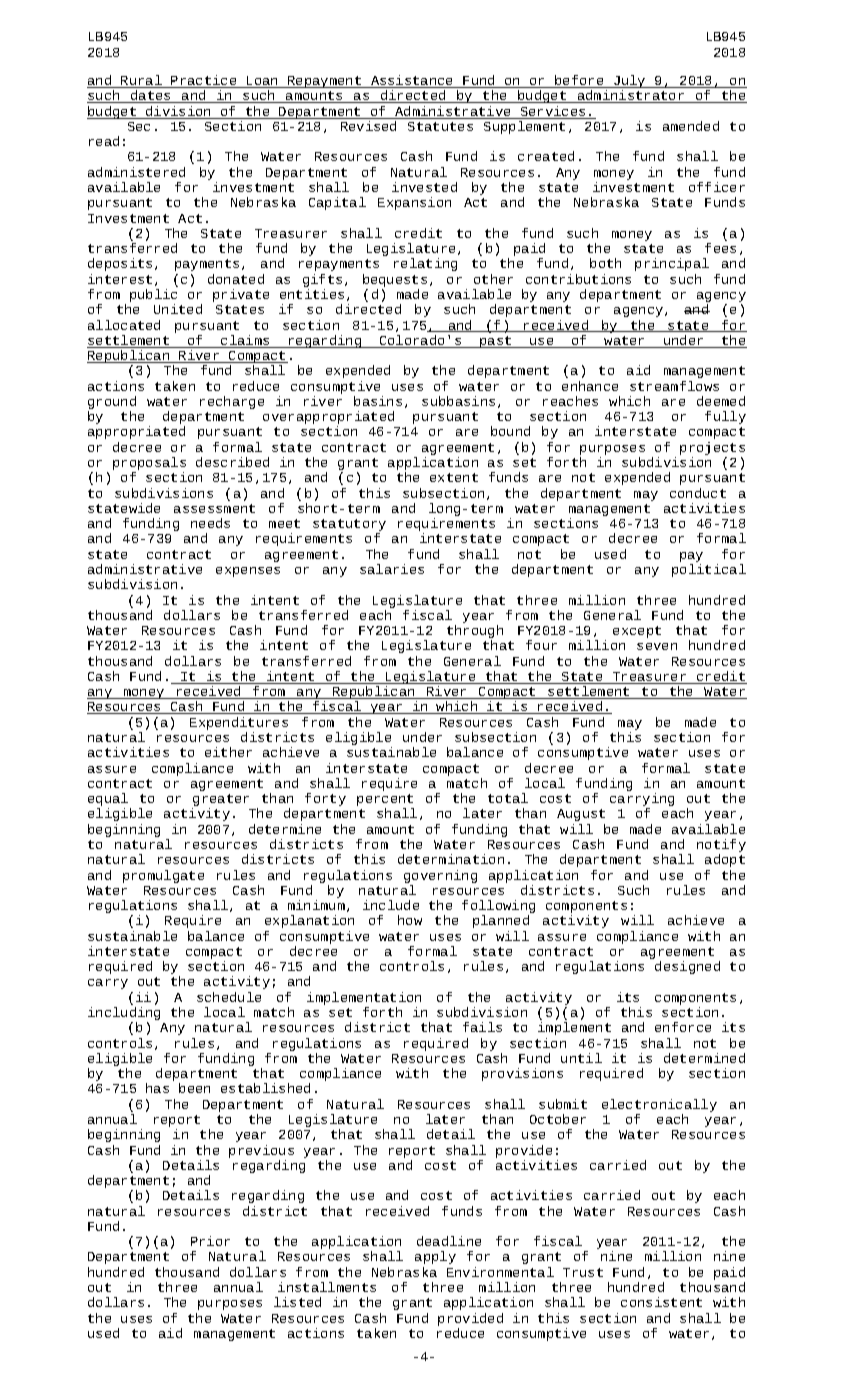  I want to click on how, so click(410, 920).
